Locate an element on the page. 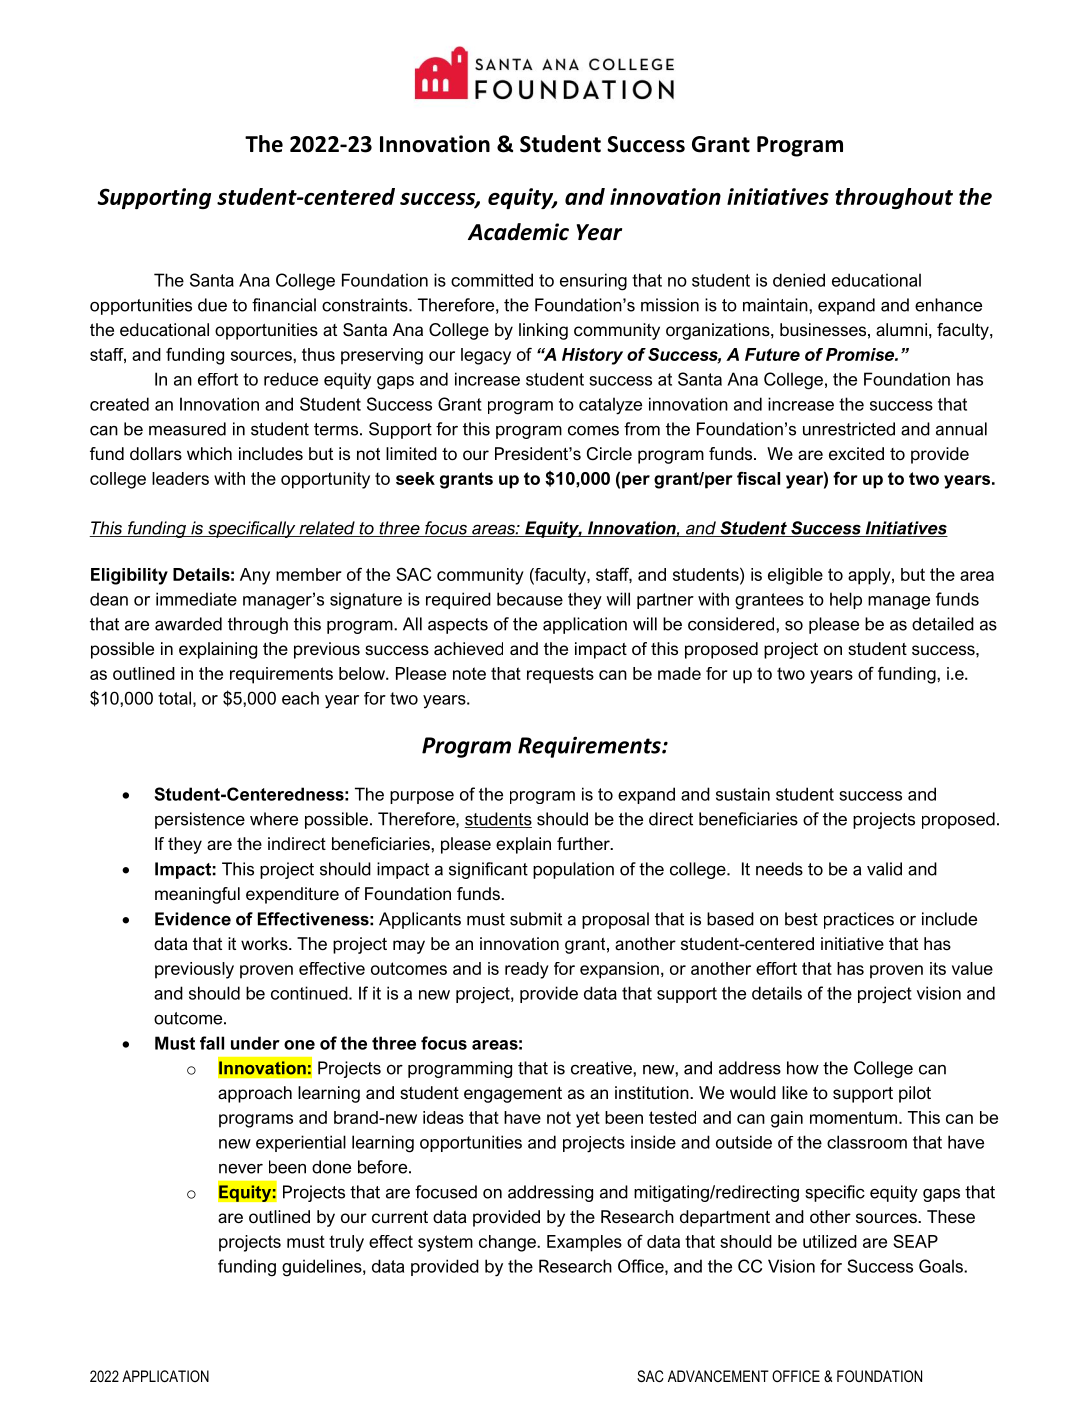  Circle is located at coordinates (609, 453).
